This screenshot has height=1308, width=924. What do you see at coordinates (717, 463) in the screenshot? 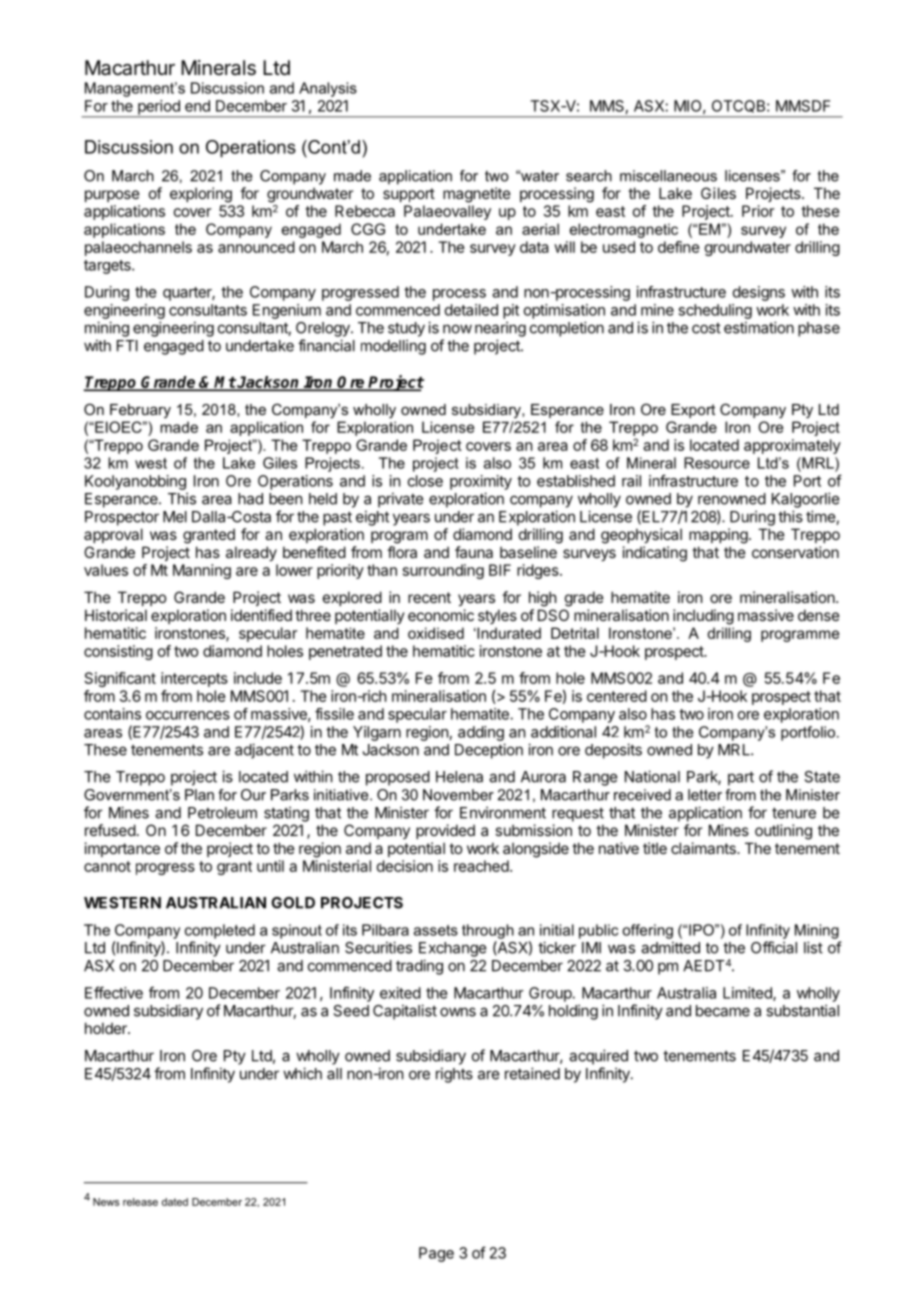
I see `Resource` at bounding box center [717, 463].
